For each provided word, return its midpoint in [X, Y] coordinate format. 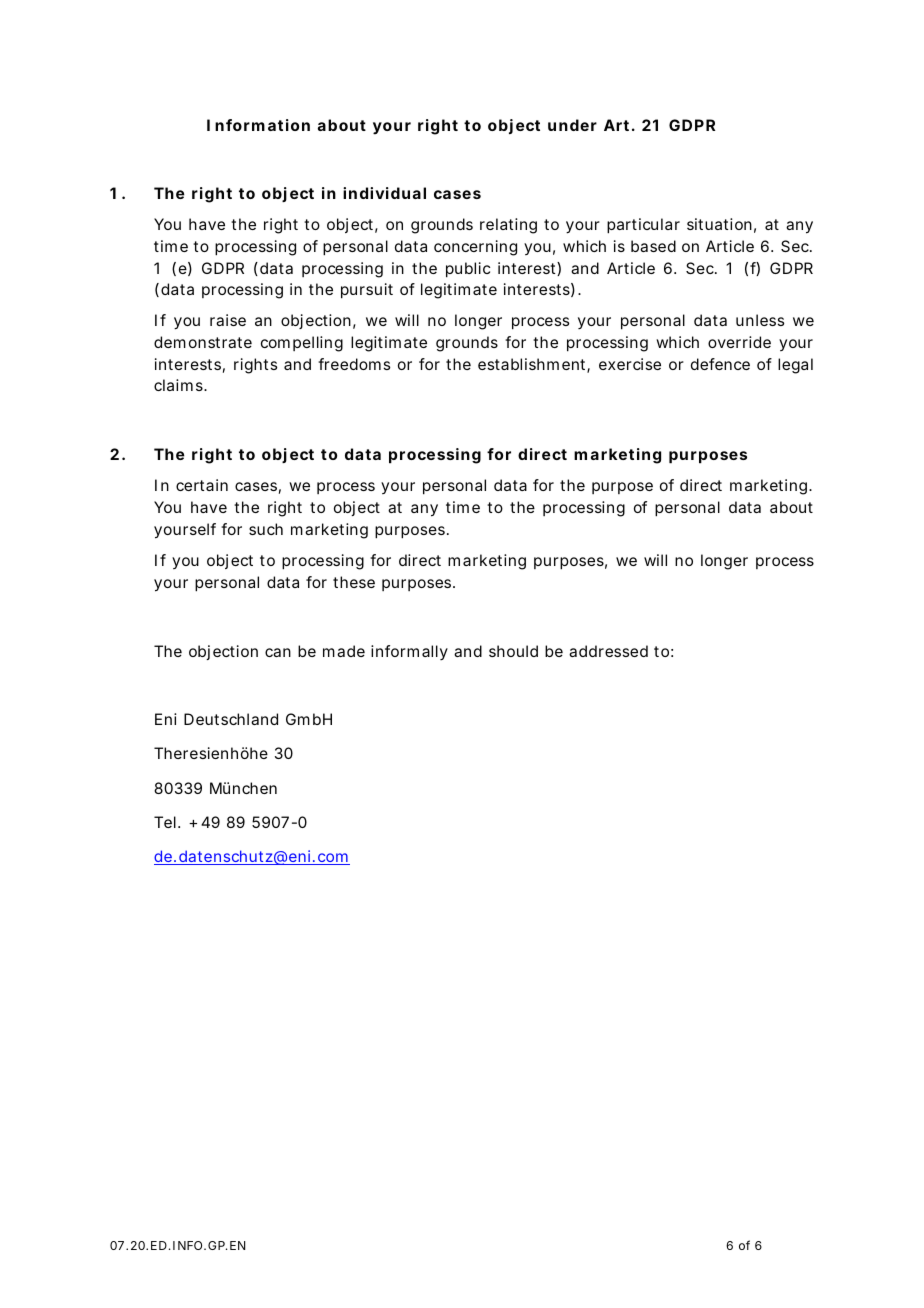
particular [643, 226]
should [513, 651]
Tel [165, 822]
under [572, 125]
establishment [534, 365]
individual [384, 193]
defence [720, 364]
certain [202, 485]
